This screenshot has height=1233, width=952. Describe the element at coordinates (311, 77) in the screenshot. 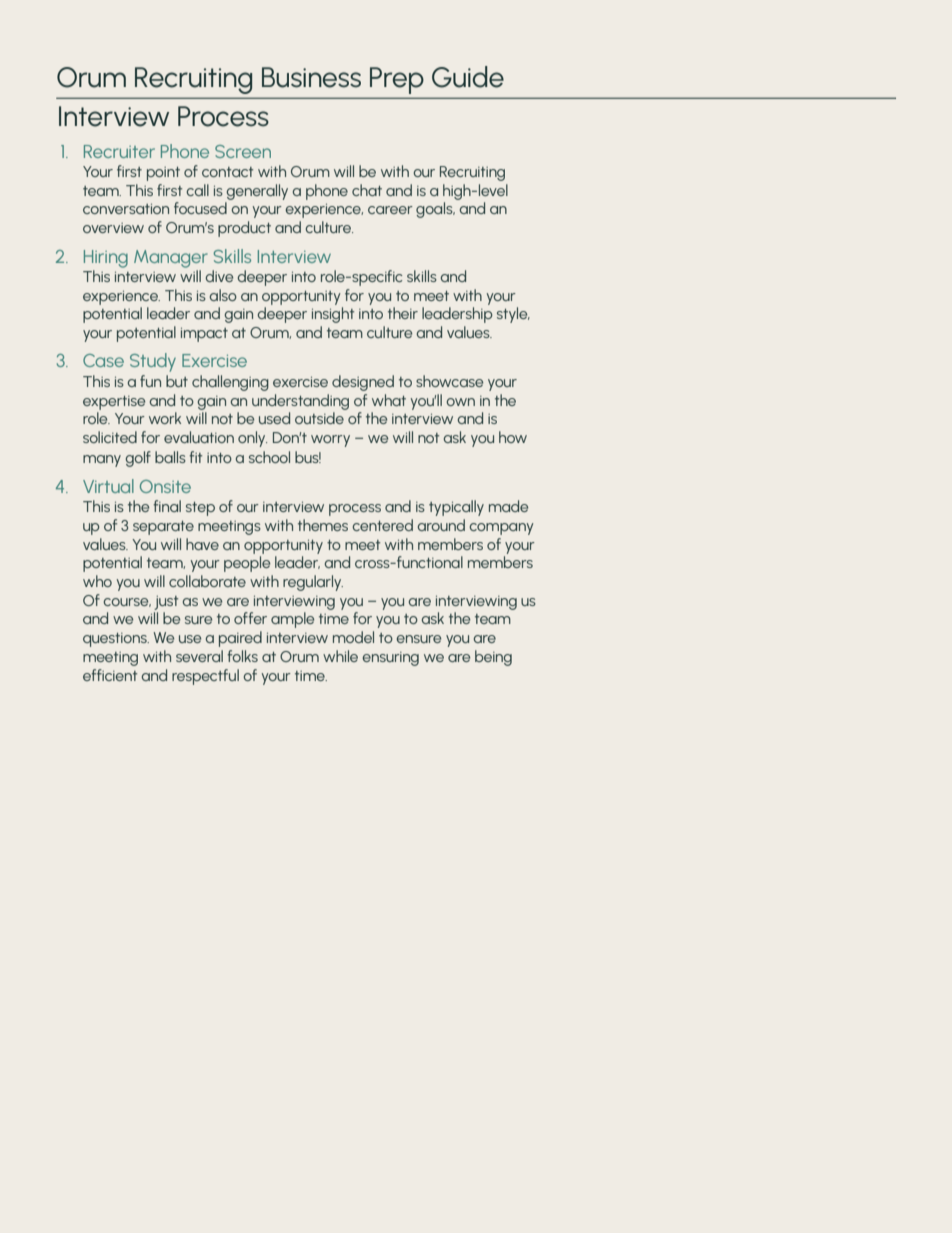

I see `Business` at that location.
